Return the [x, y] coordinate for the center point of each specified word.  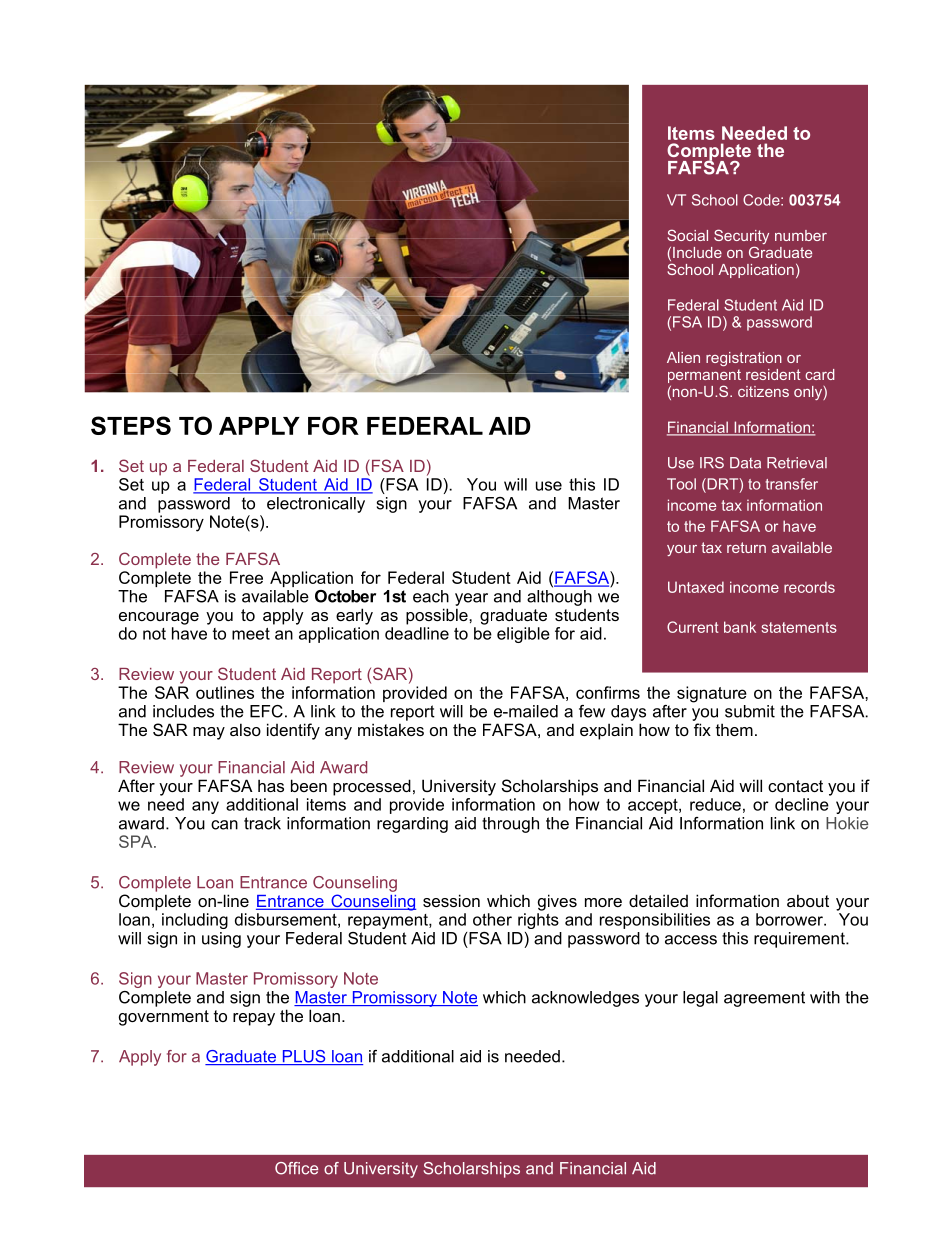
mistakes [391, 729]
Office [296, 1168]
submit [750, 711]
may [209, 733]
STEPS [131, 425]
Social [687, 235]
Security [741, 238]
